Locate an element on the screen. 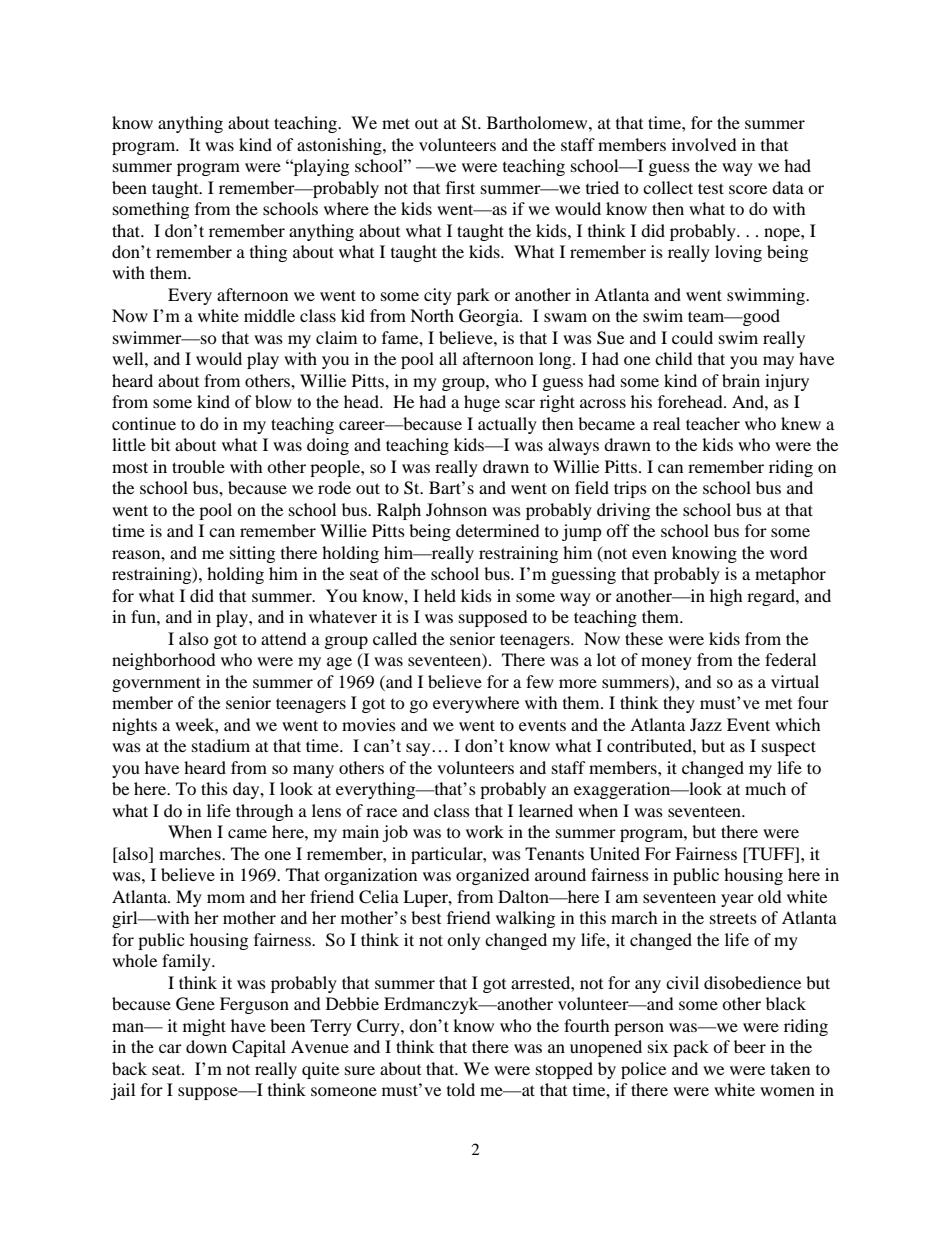 This screenshot has height=1233, width=952. high is located at coordinates (726, 597).
